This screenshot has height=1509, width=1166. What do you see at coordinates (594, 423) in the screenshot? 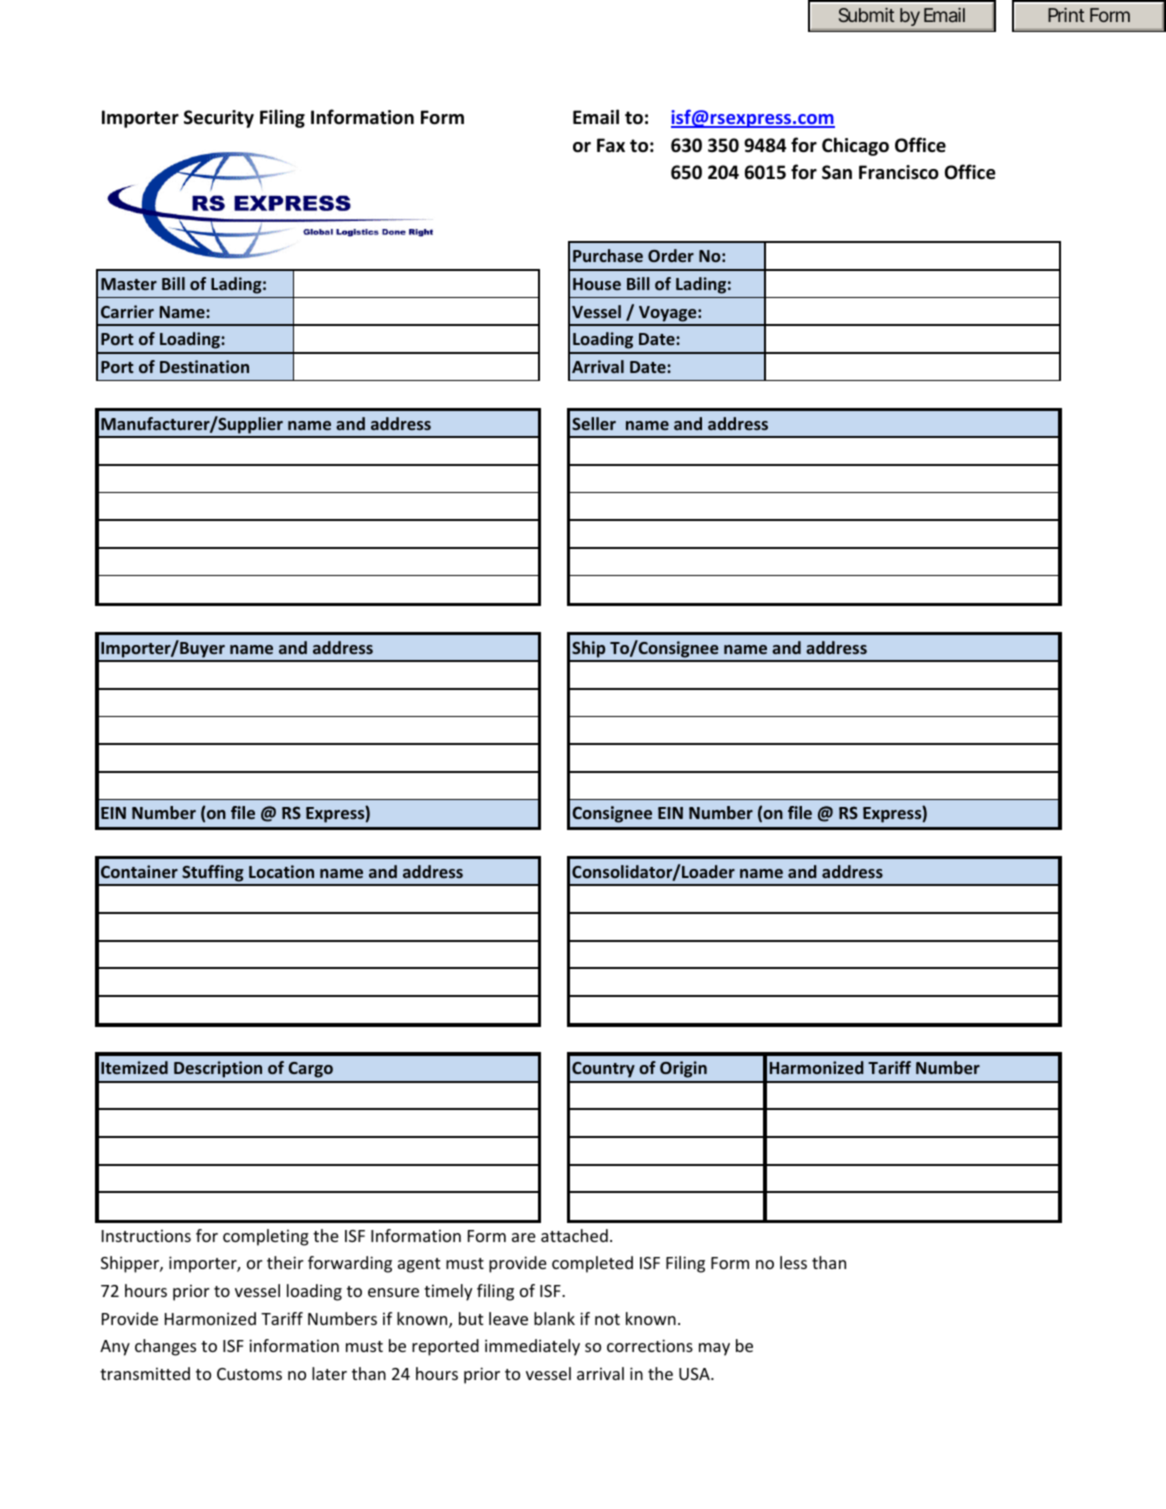
I see `Seller` at bounding box center [594, 423].
